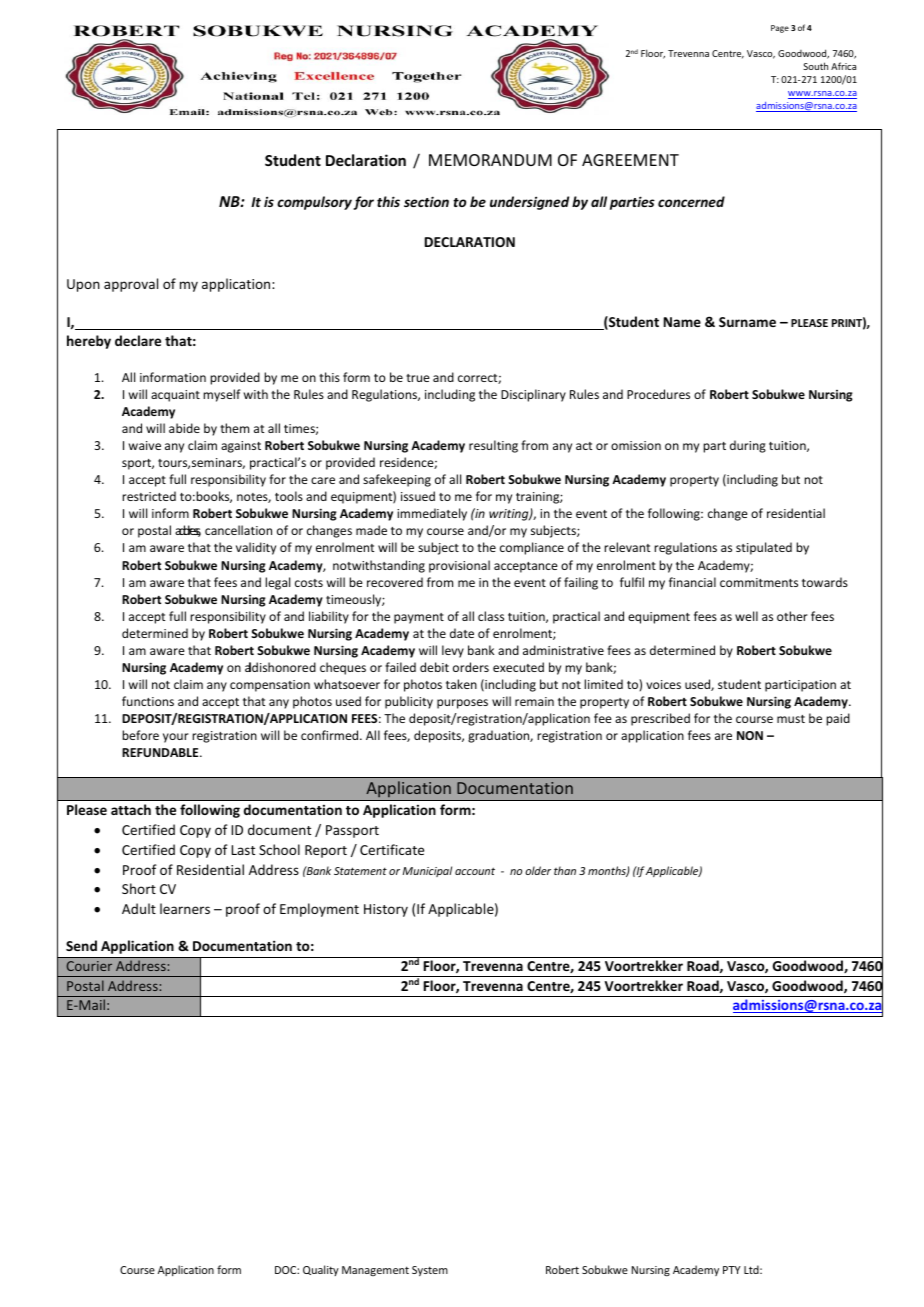  Describe the element at coordinates (314, 203) in the document. I see `compulsory` at that location.
